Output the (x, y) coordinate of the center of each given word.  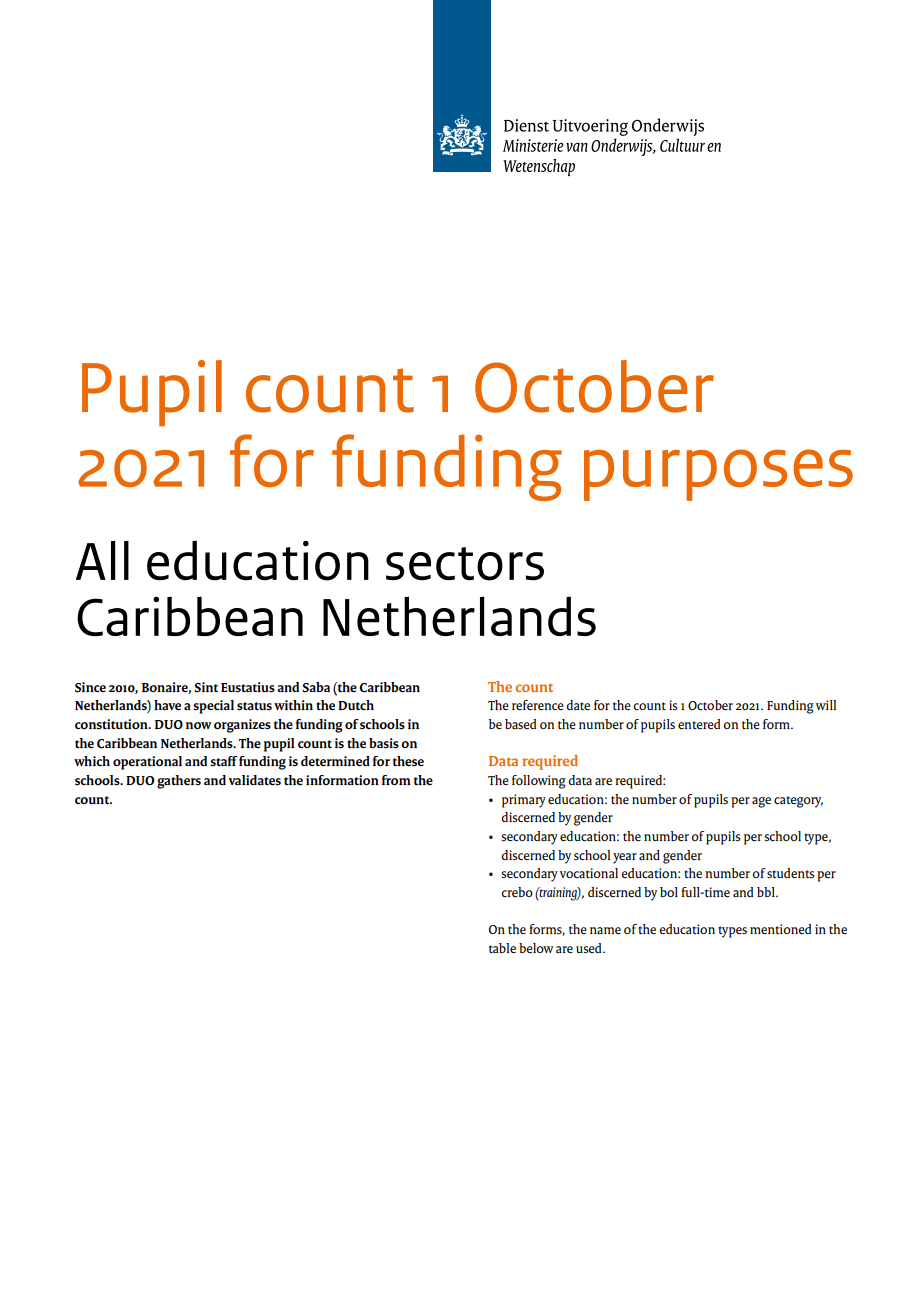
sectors (465, 564)
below (536, 948)
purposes (718, 475)
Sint (206, 687)
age (761, 802)
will (826, 705)
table (502, 948)
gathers (179, 782)
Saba (316, 687)
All (102, 560)
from (396, 780)
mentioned (780, 929)
